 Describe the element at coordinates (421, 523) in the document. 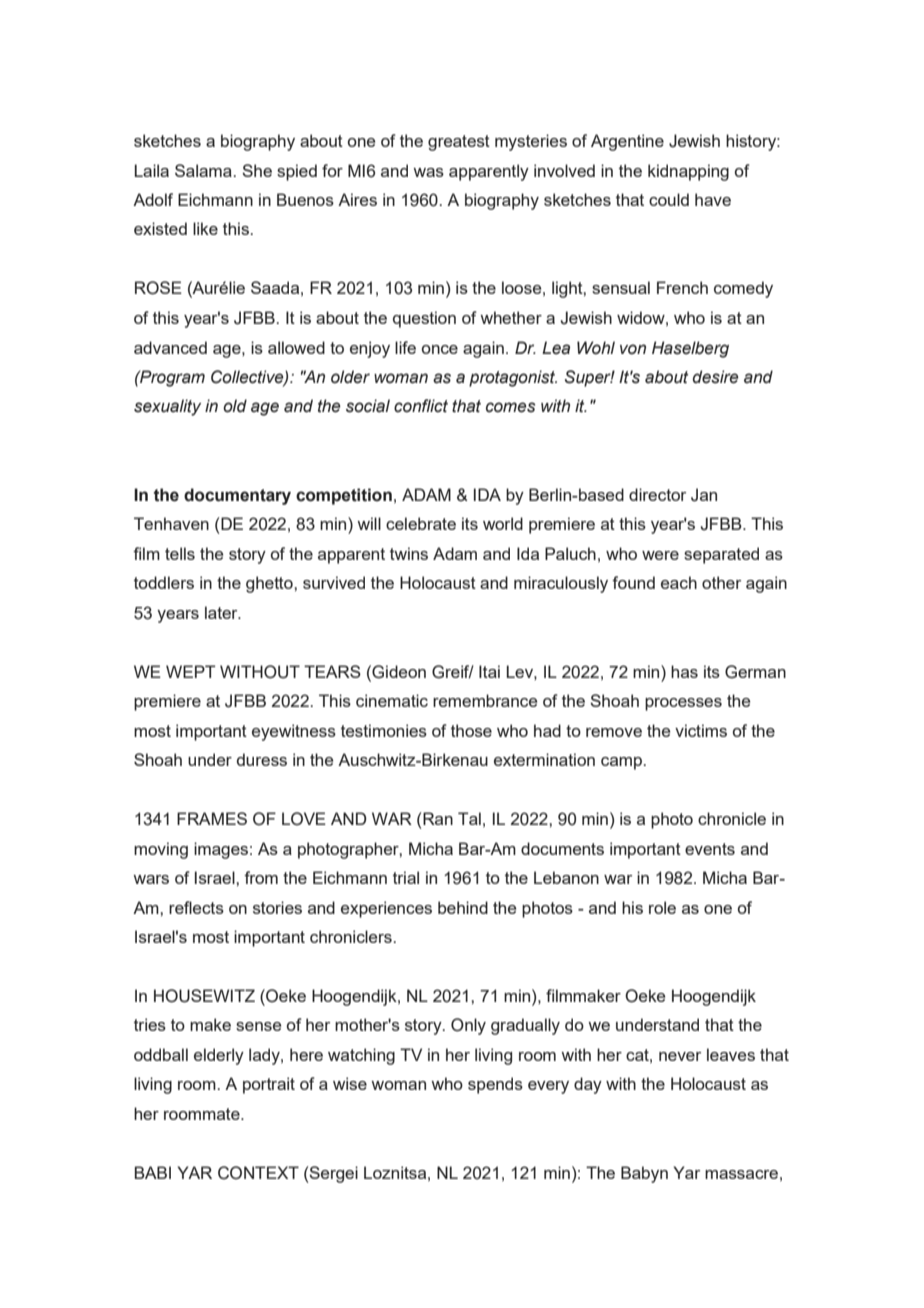

I see `celebrate` at that location.
